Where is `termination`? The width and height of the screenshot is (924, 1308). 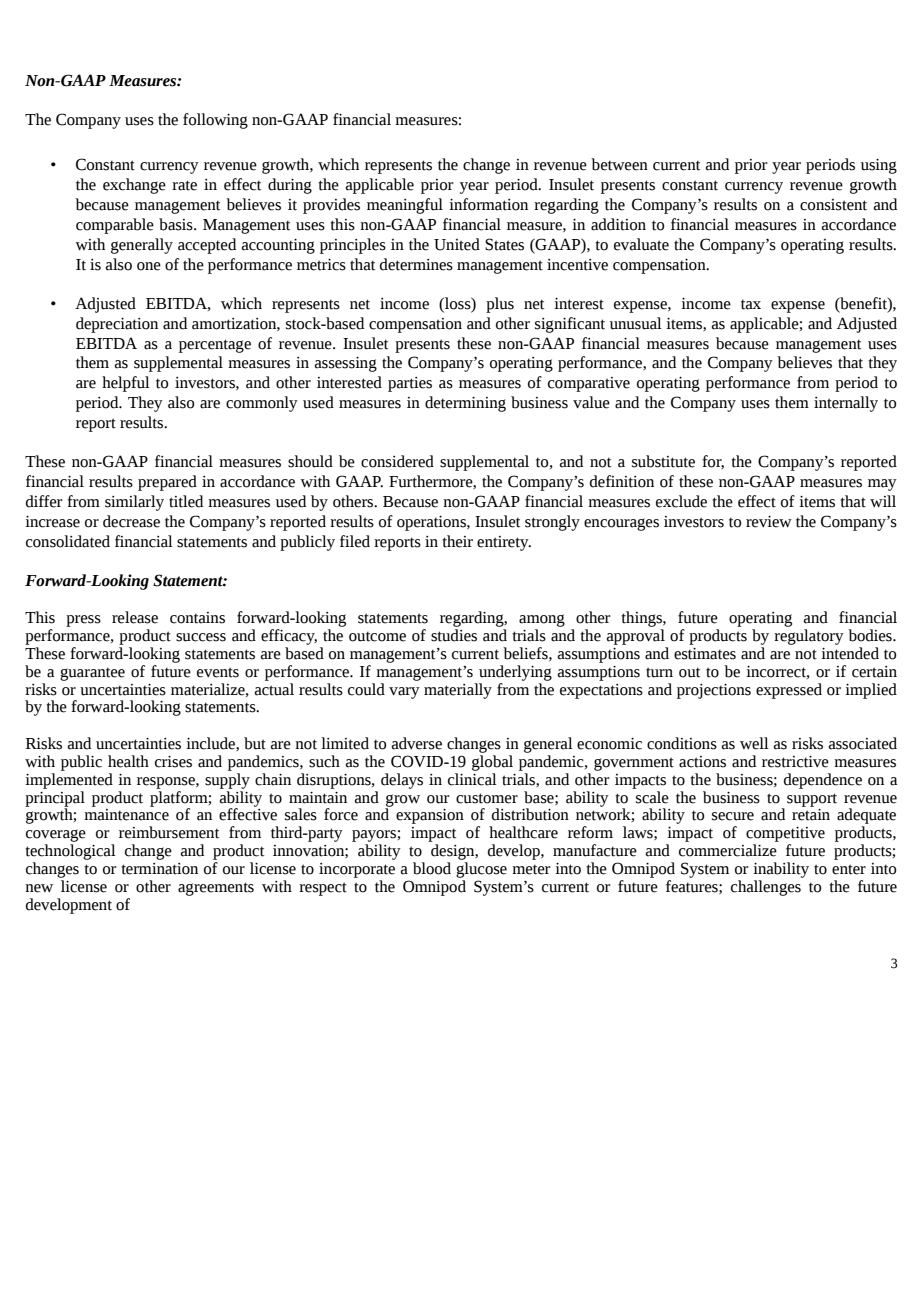
termination is located at coordinates (159, 869).
